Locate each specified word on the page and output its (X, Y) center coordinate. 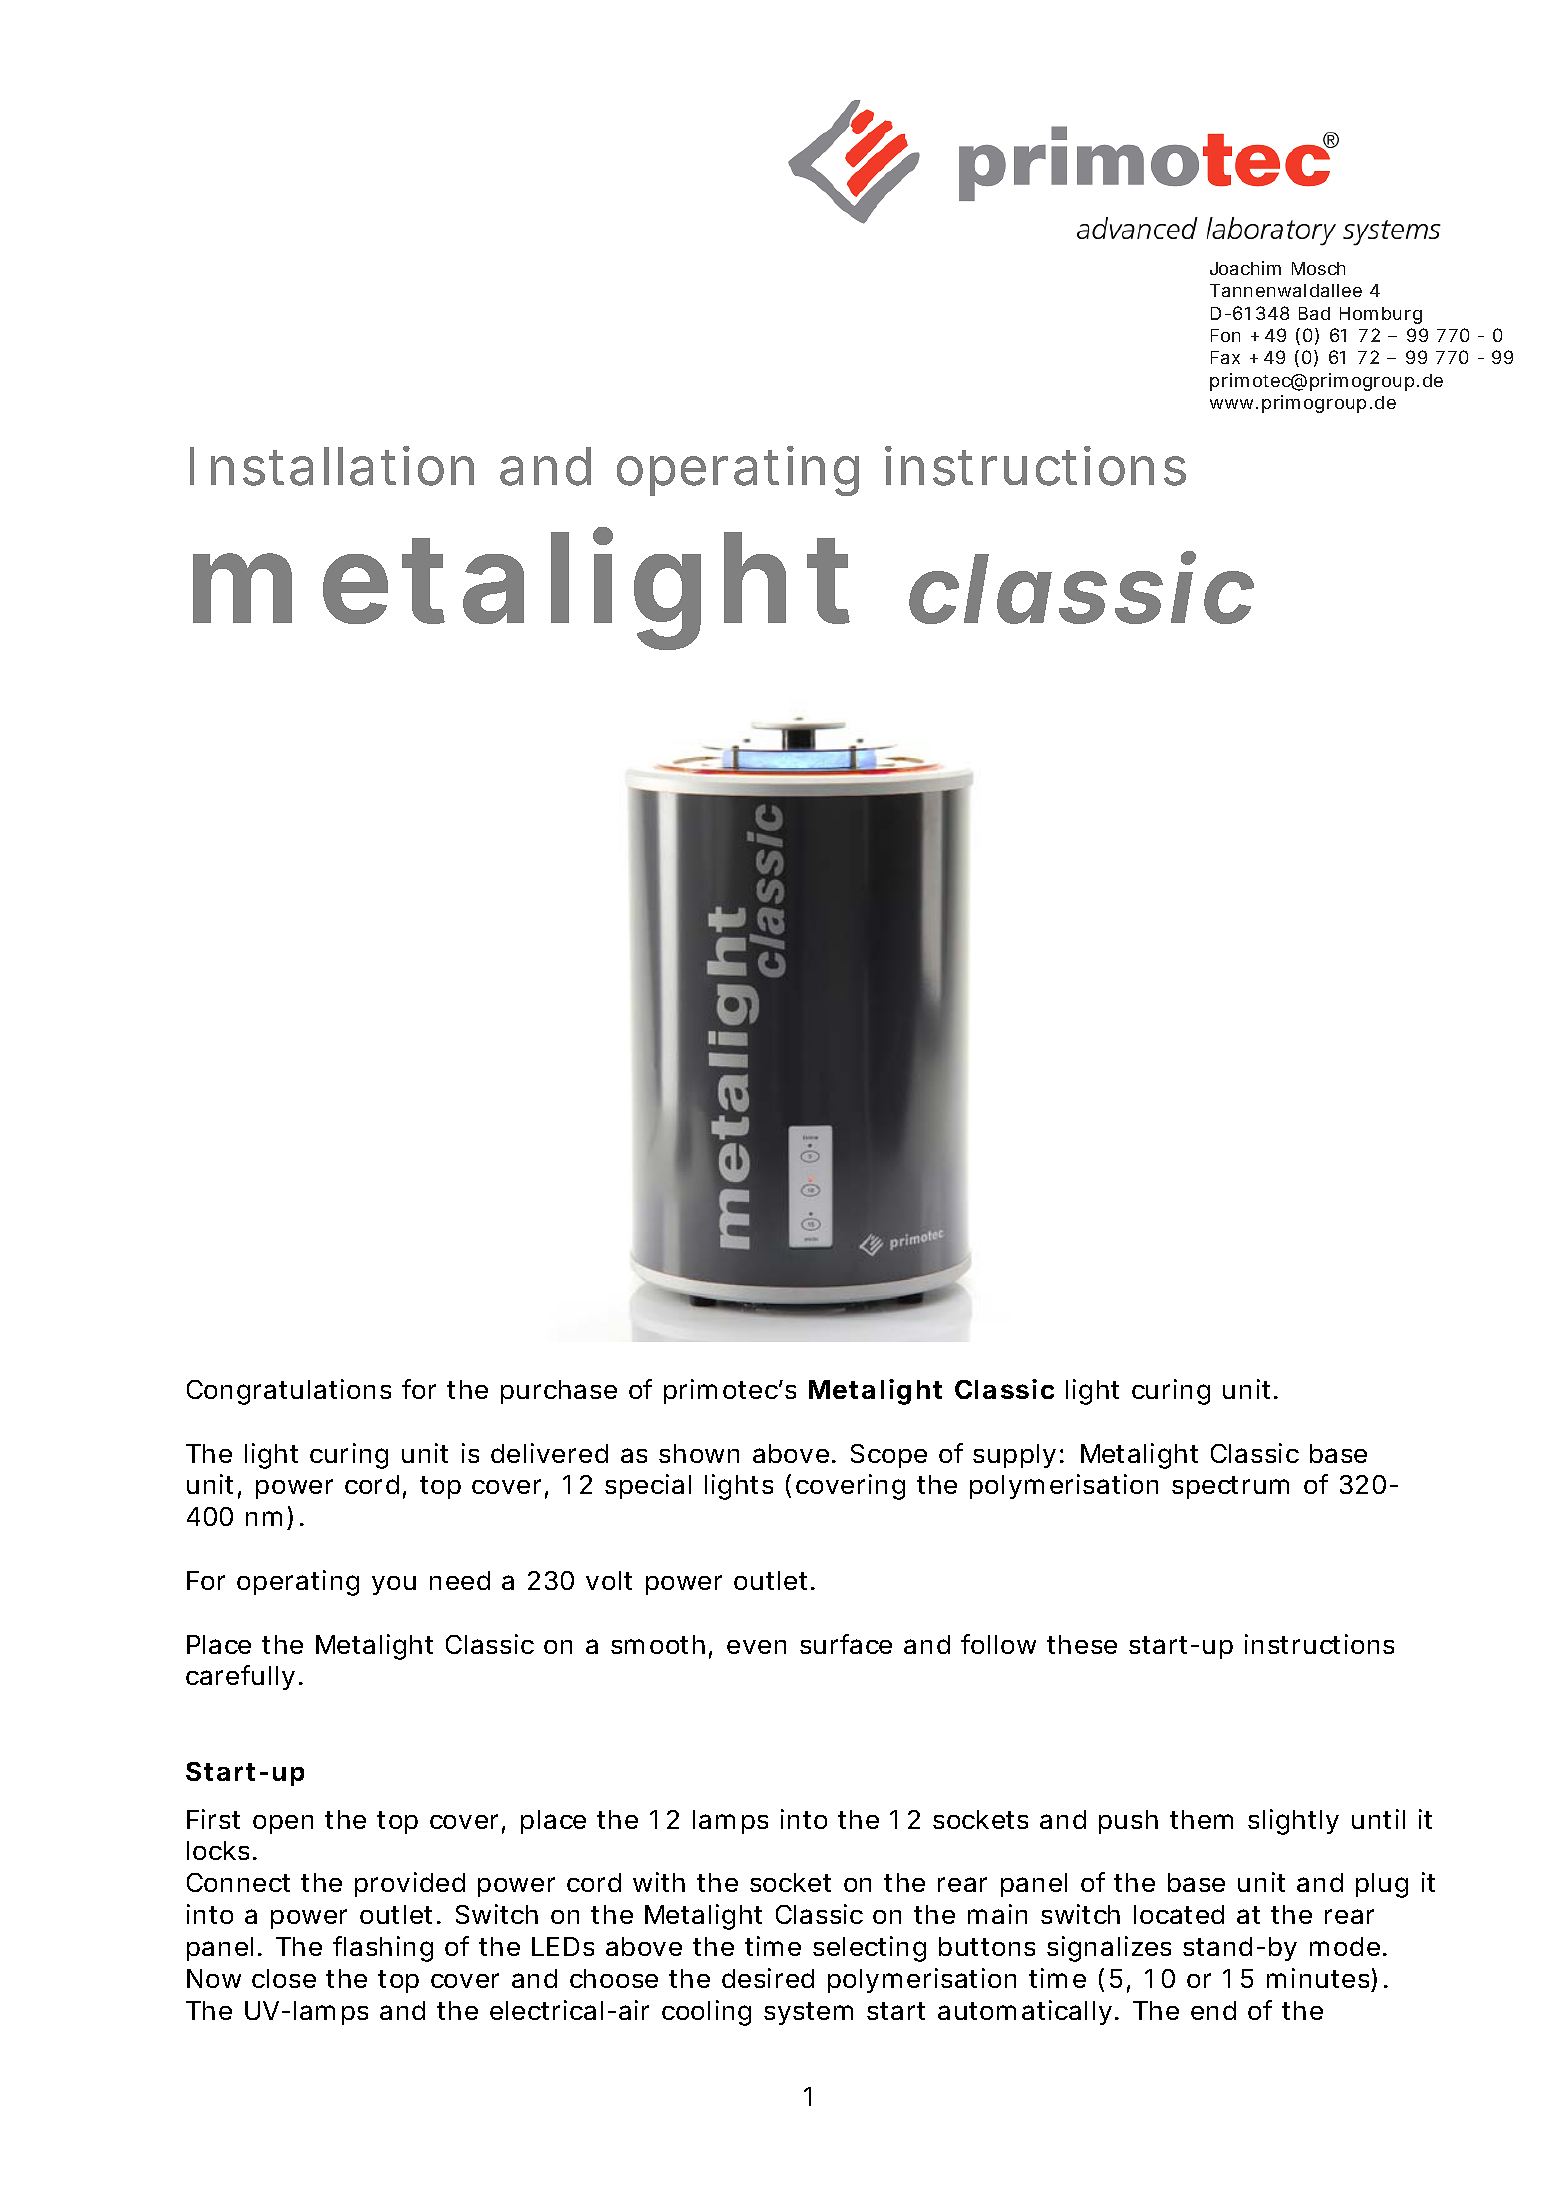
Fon (1225, 335)
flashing (383, 1949)
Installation (332, 466)
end (1213, 2010)
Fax (1225, 357)
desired (768, 1978)
